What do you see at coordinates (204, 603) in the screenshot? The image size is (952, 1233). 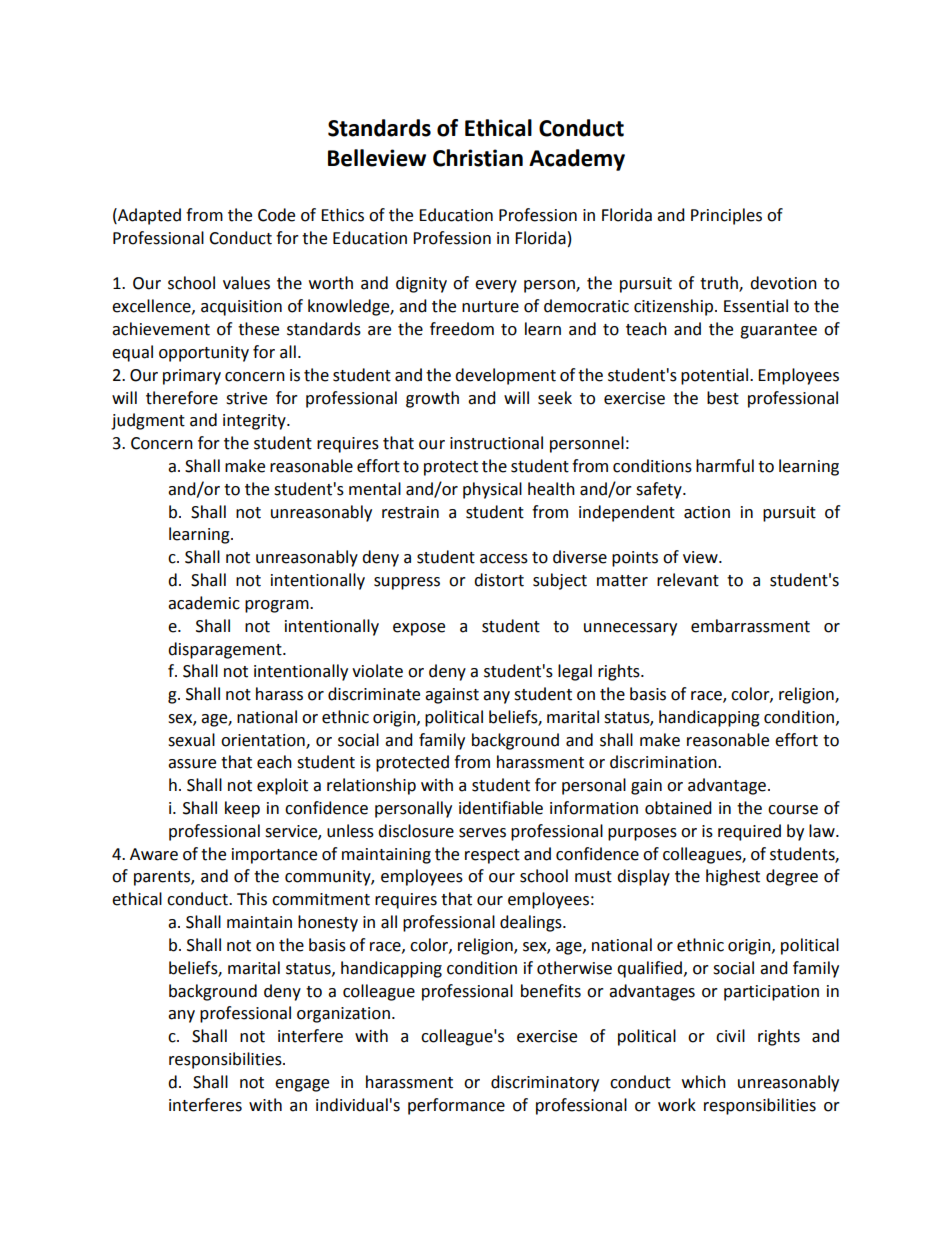 I see `academic` at bounding box center [204, 603].
